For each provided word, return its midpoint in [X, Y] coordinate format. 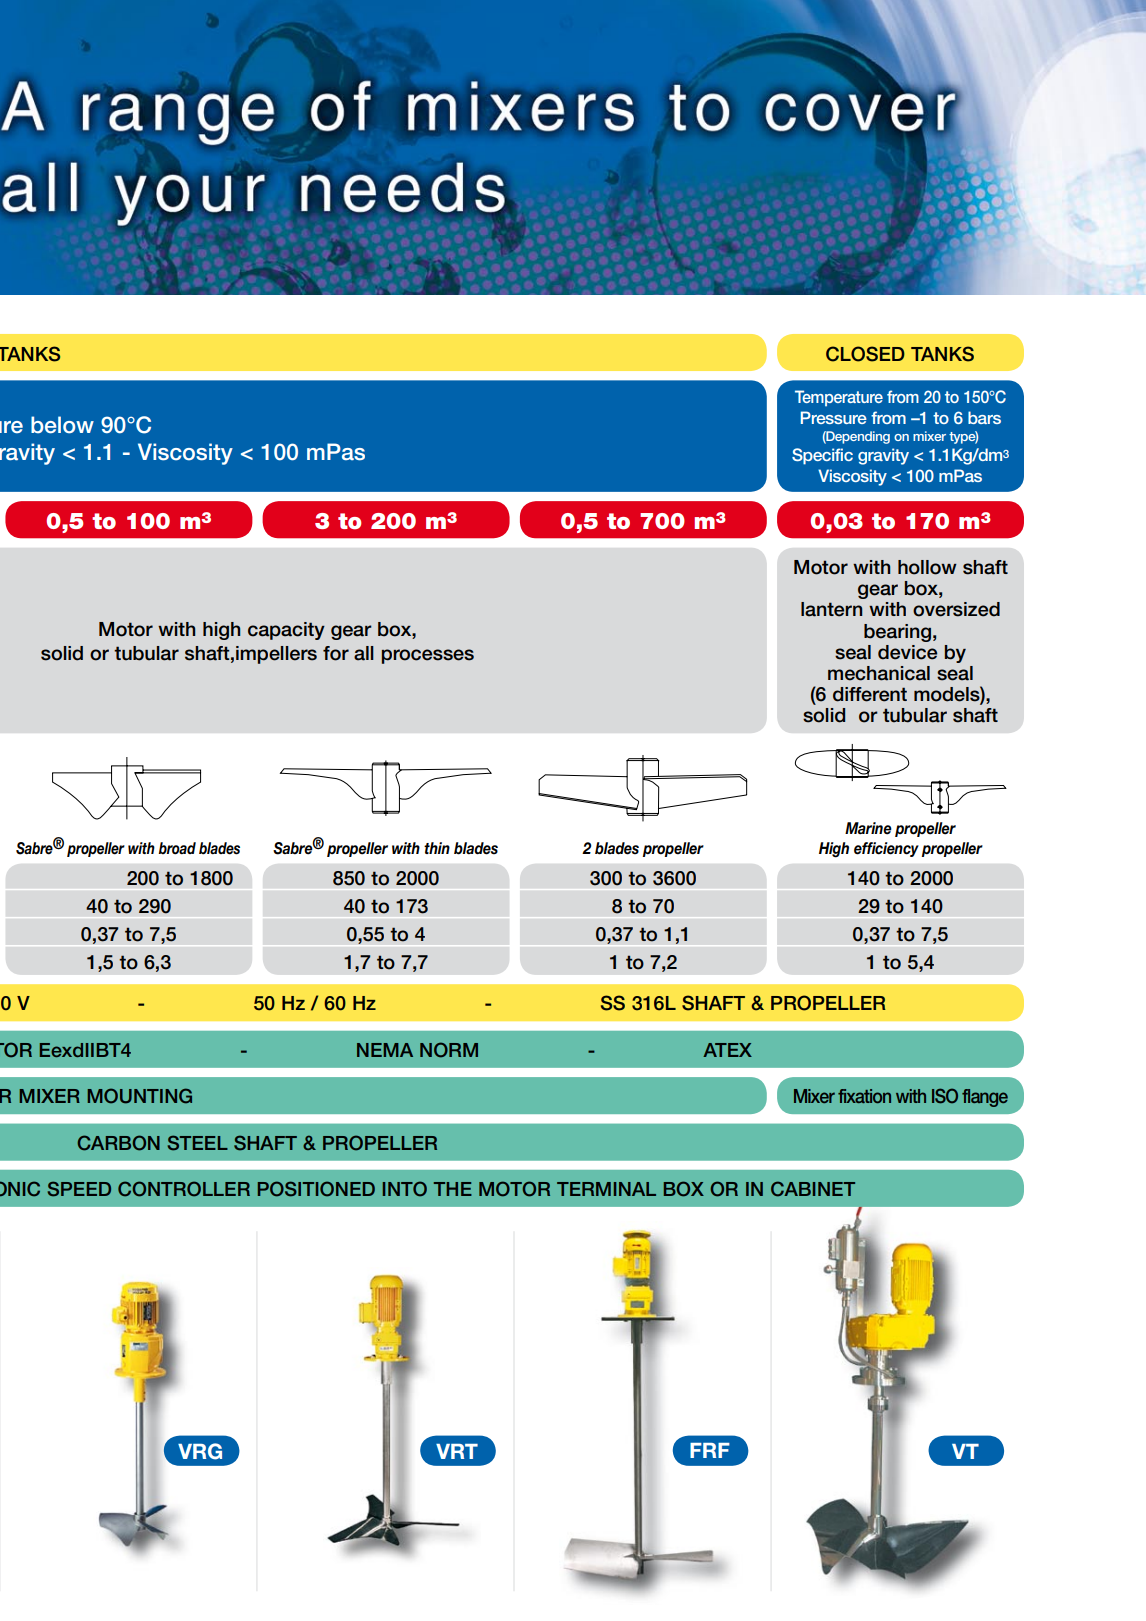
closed [865, 354]
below [62, 425]
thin [437, 848]
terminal [606, 1189]
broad [177, 848]
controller [184, 1189]
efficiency [886, 849]
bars [984, 417]
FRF [710, 1450]
